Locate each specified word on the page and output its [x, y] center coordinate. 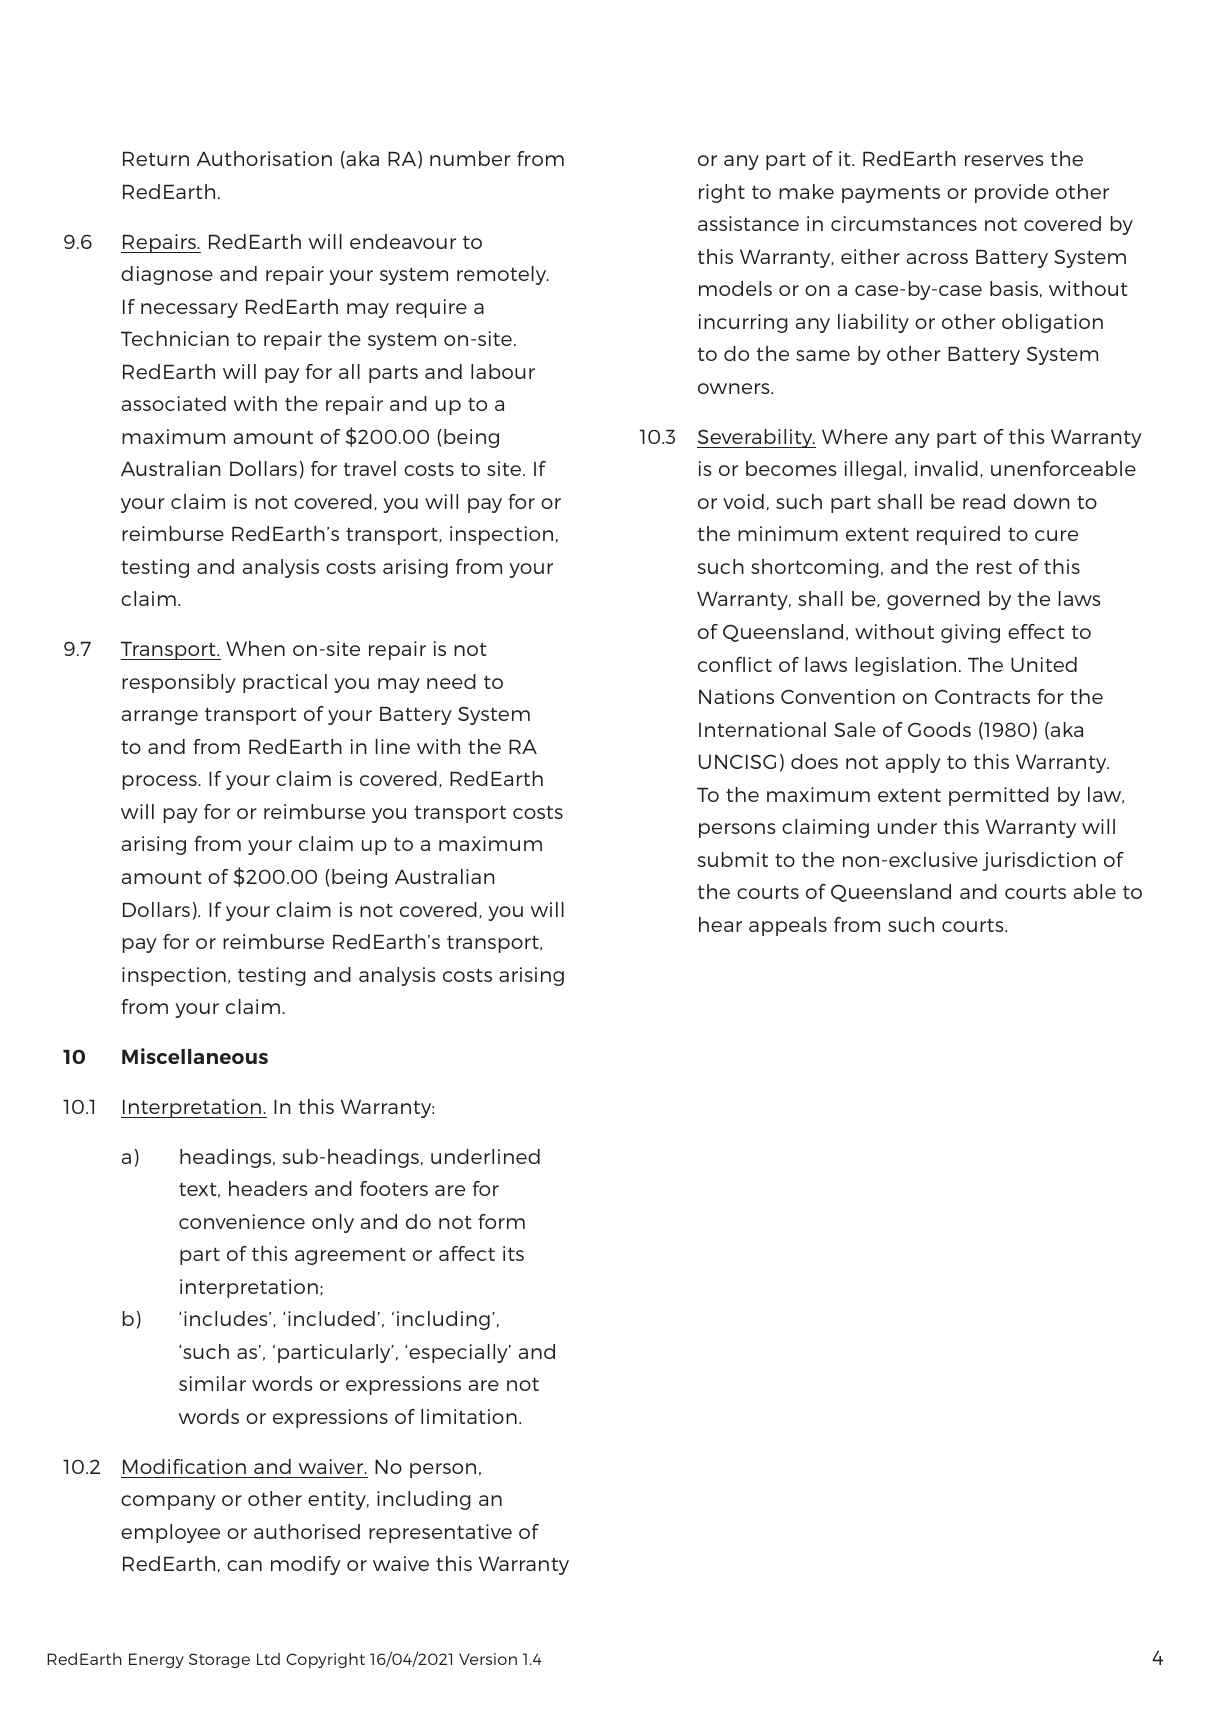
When [255, 648]
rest [994, 567]
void [743, 501]
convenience [242, 1221]
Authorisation [264, 158]
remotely [503, 275]
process [161, 782]
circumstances [904, 223]
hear [720, 924]
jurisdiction [1039, 861]
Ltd [268, 1659]
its [513, 1253]
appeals [788, 926]
